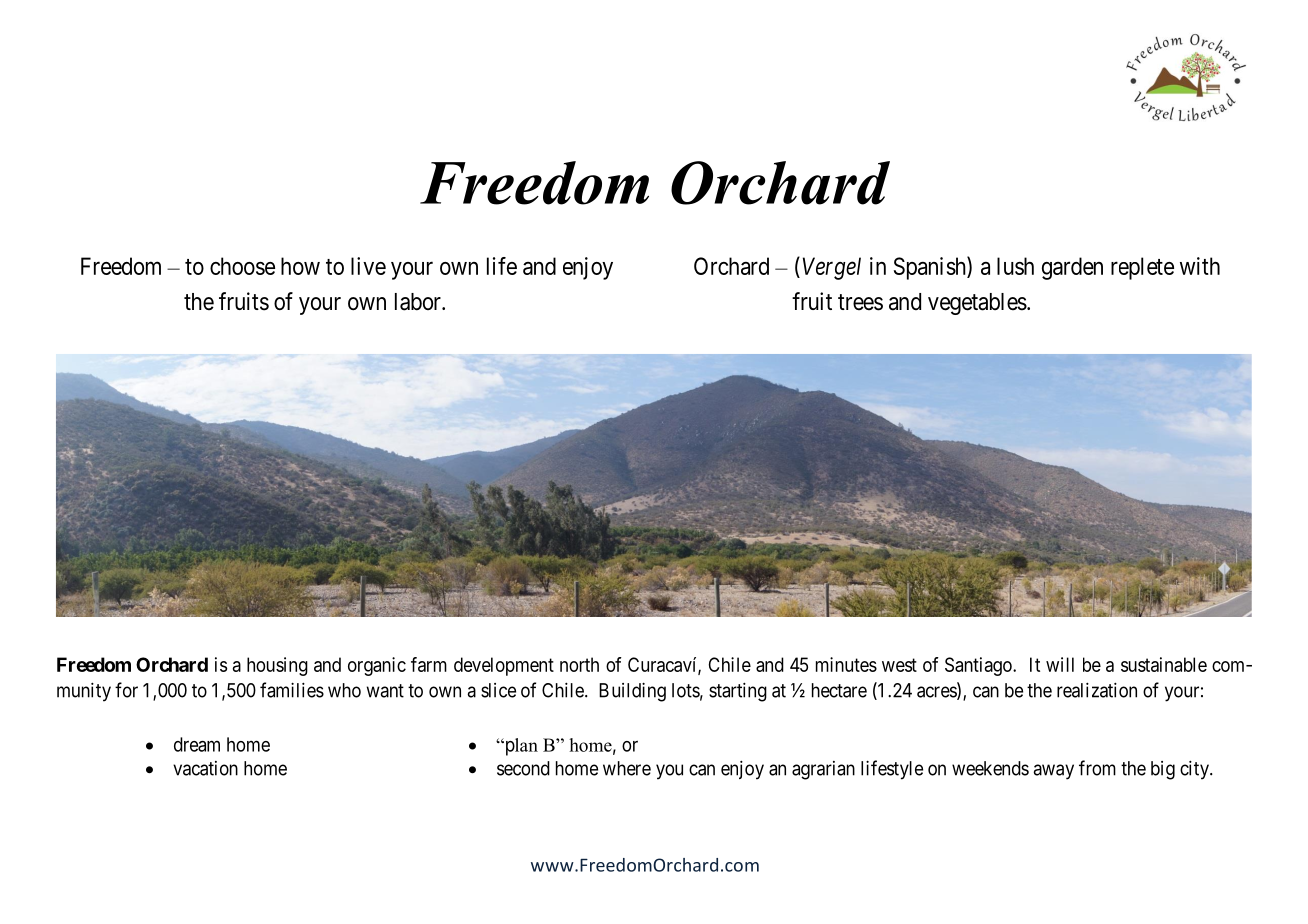  Describe the element at coordinates (1072, 268) in the screenshot. I see `garden` at that location.
